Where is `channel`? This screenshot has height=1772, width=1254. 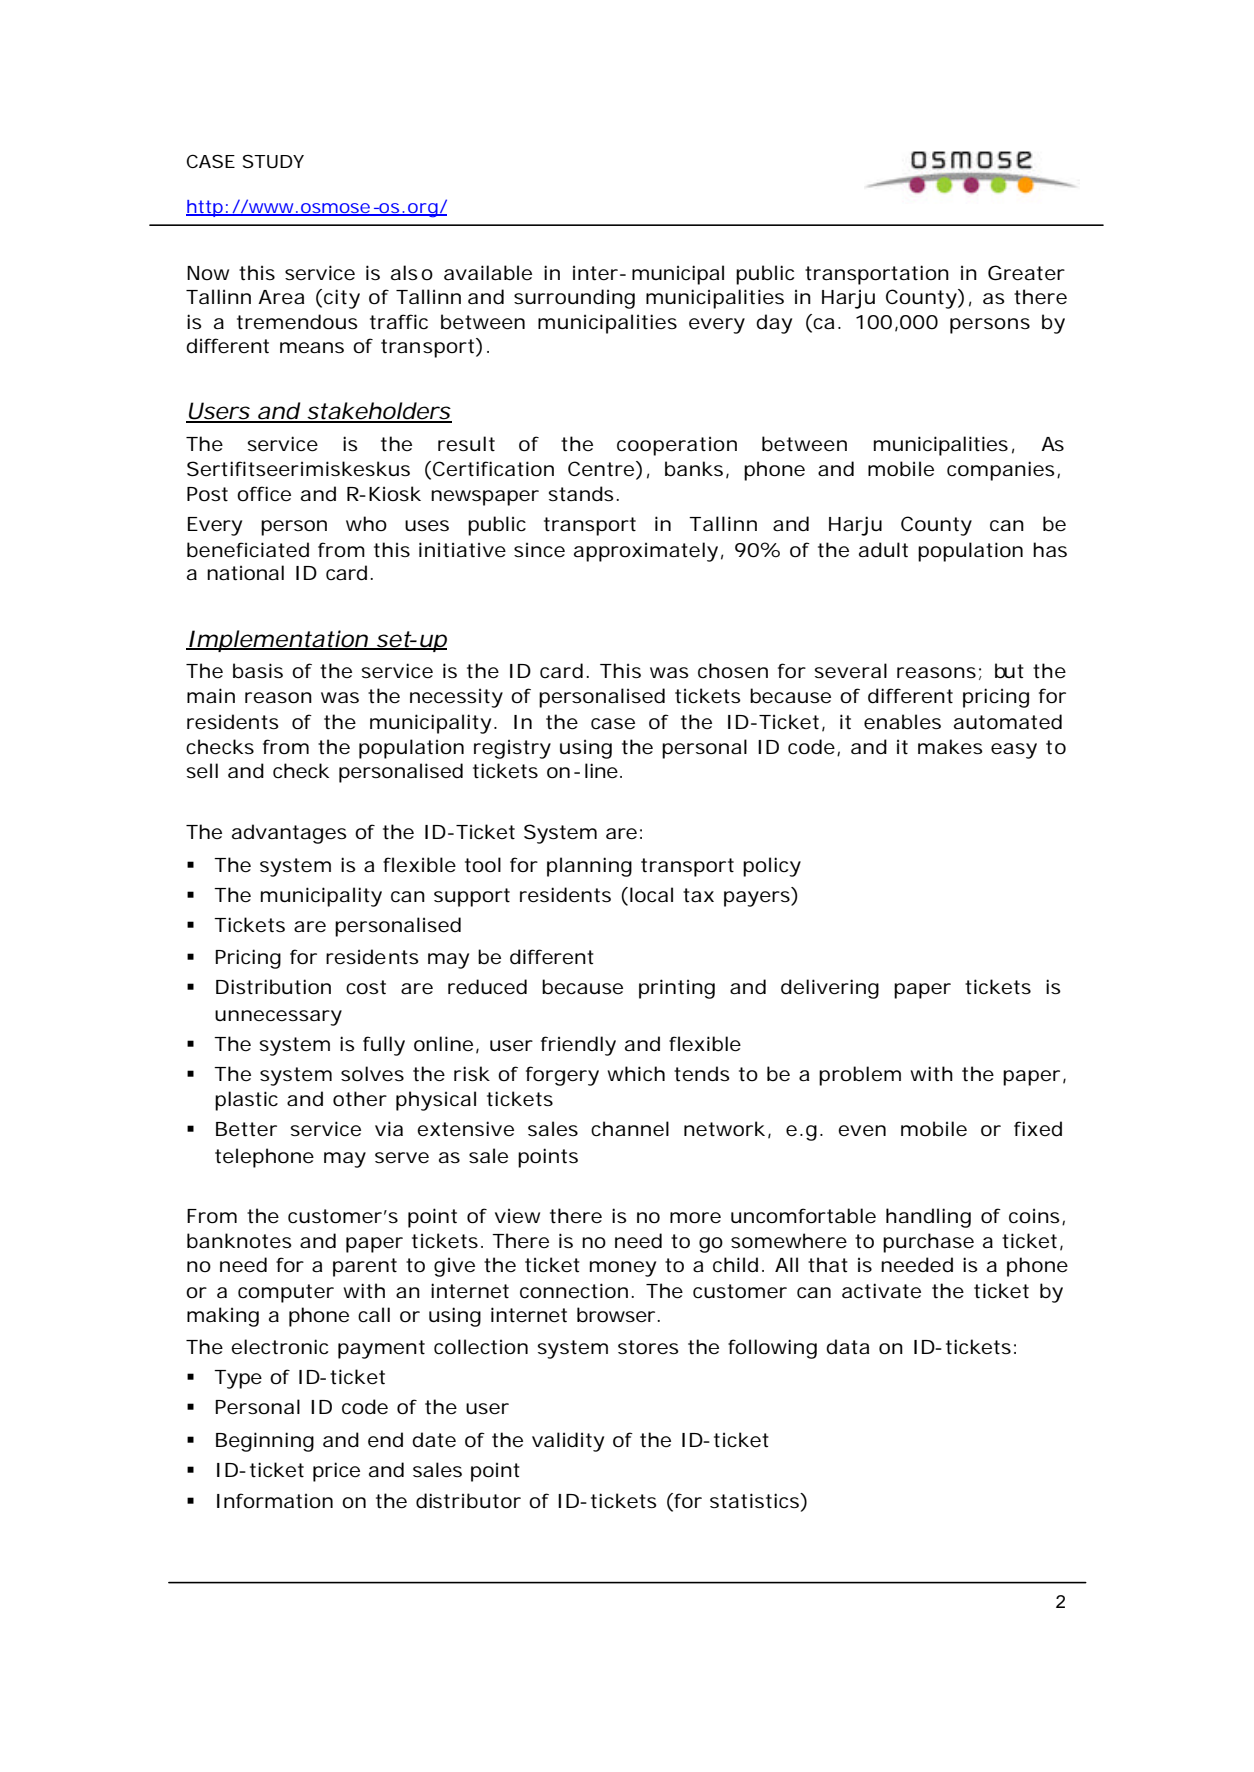 channel is located at coordinates (630, 1129).
